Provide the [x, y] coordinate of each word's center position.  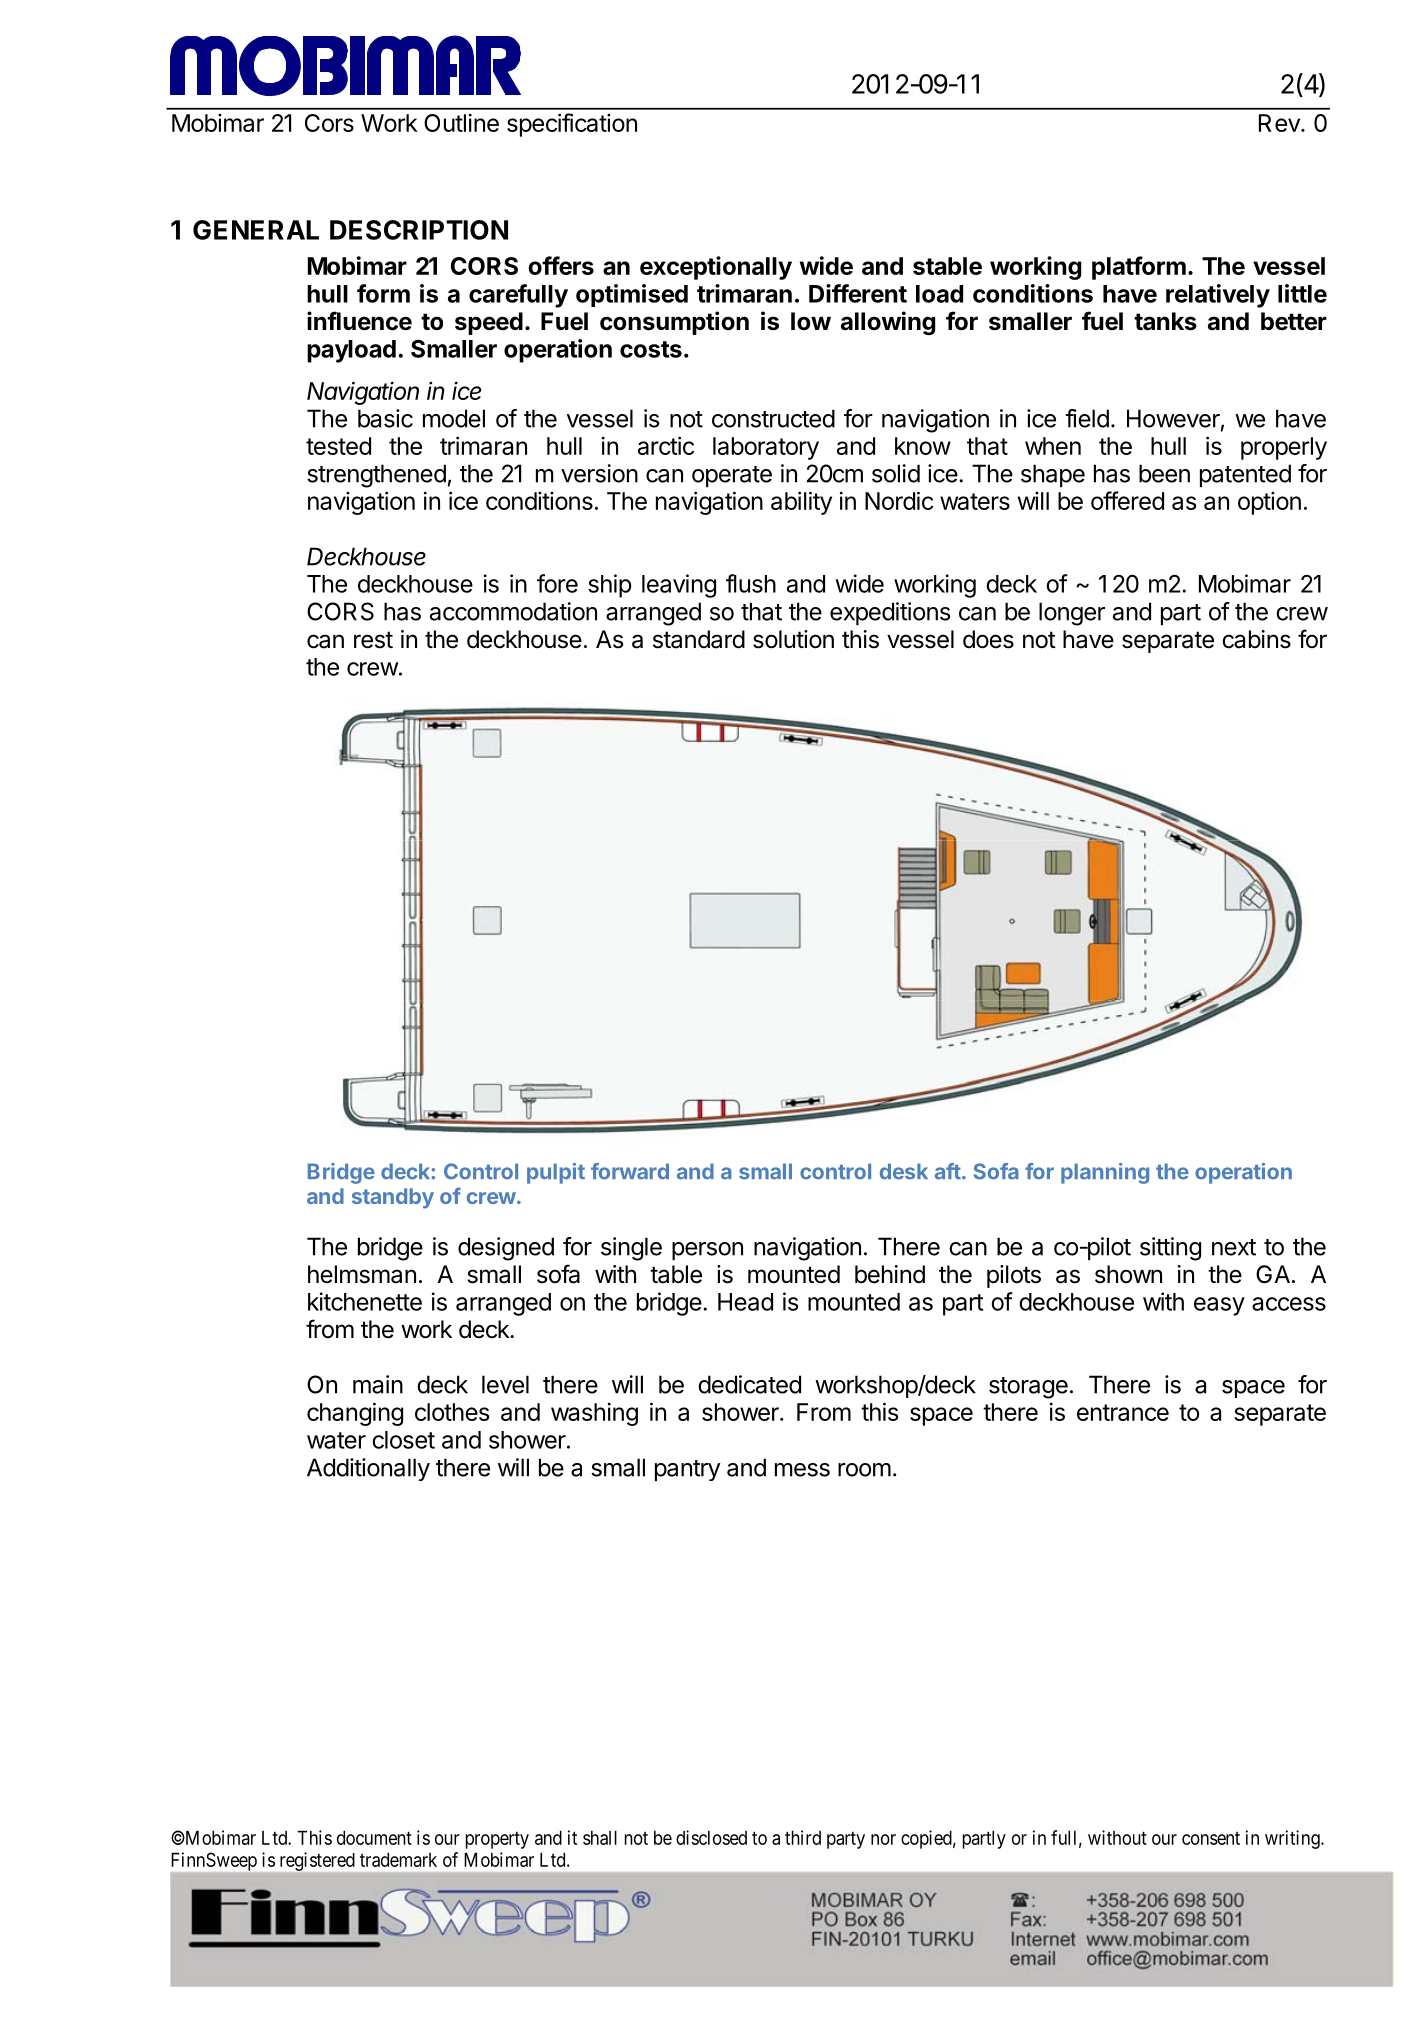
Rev [1280, 123]
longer [1072, 614]
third [803, 1837]
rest [373, 640]
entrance [1123, 1412]
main [378, 1384]
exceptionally [716, 268]
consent [1211, 1838]
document [374, 1838]
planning [1105, 1173]
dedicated [749, 1384]
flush [751, 583]
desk [904, 1171]
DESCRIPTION [419, 230]
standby [393, 1198]
